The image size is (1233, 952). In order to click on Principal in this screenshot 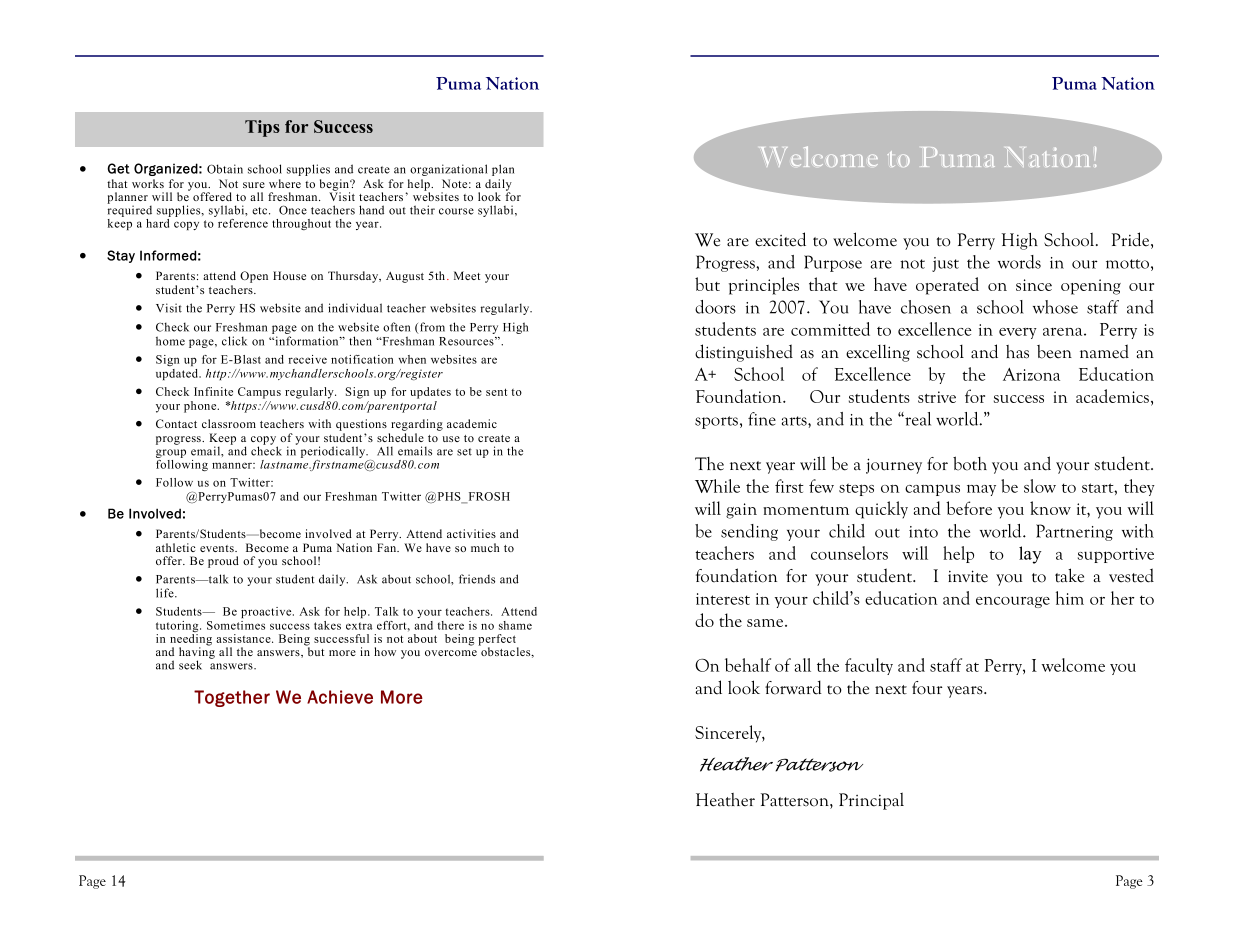, I will do `click(871, 801)`.
